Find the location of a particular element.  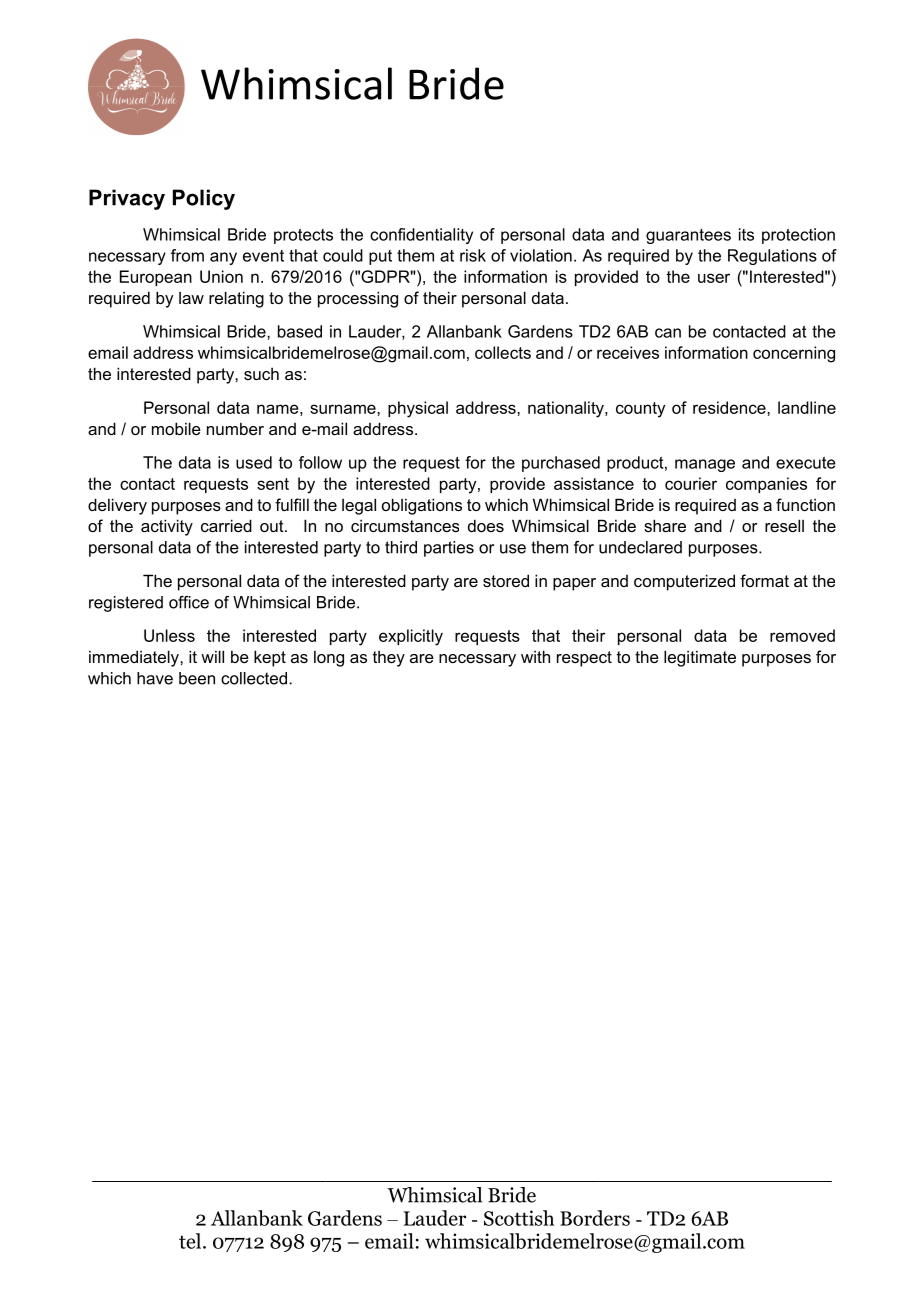

been is located at coordinates (197, 678).
